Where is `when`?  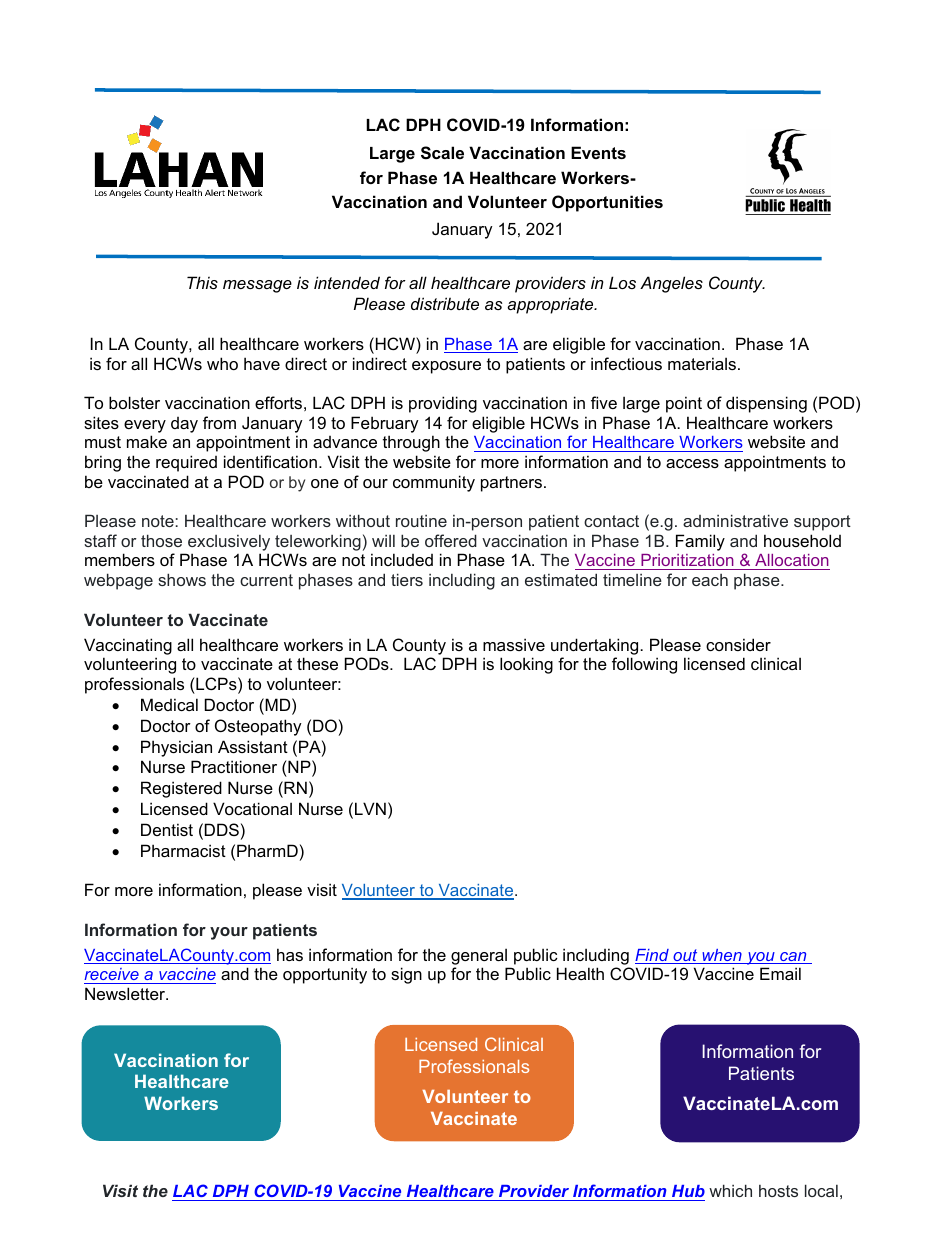 when is located at coordinates (722, 956).
